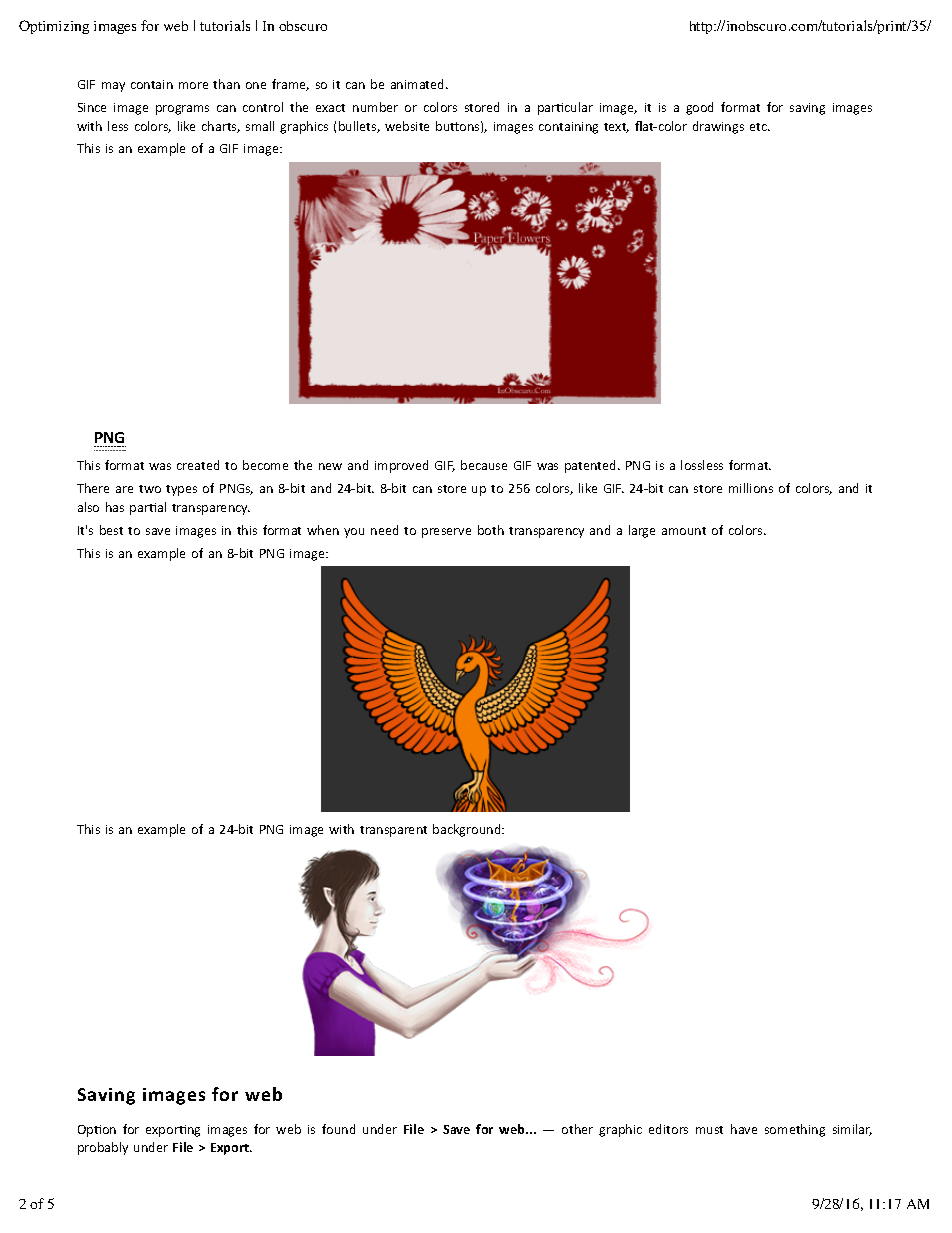  What do you see at coordinates (198, 465) in the image?
I see `created` at bounding box center [198, 465].
